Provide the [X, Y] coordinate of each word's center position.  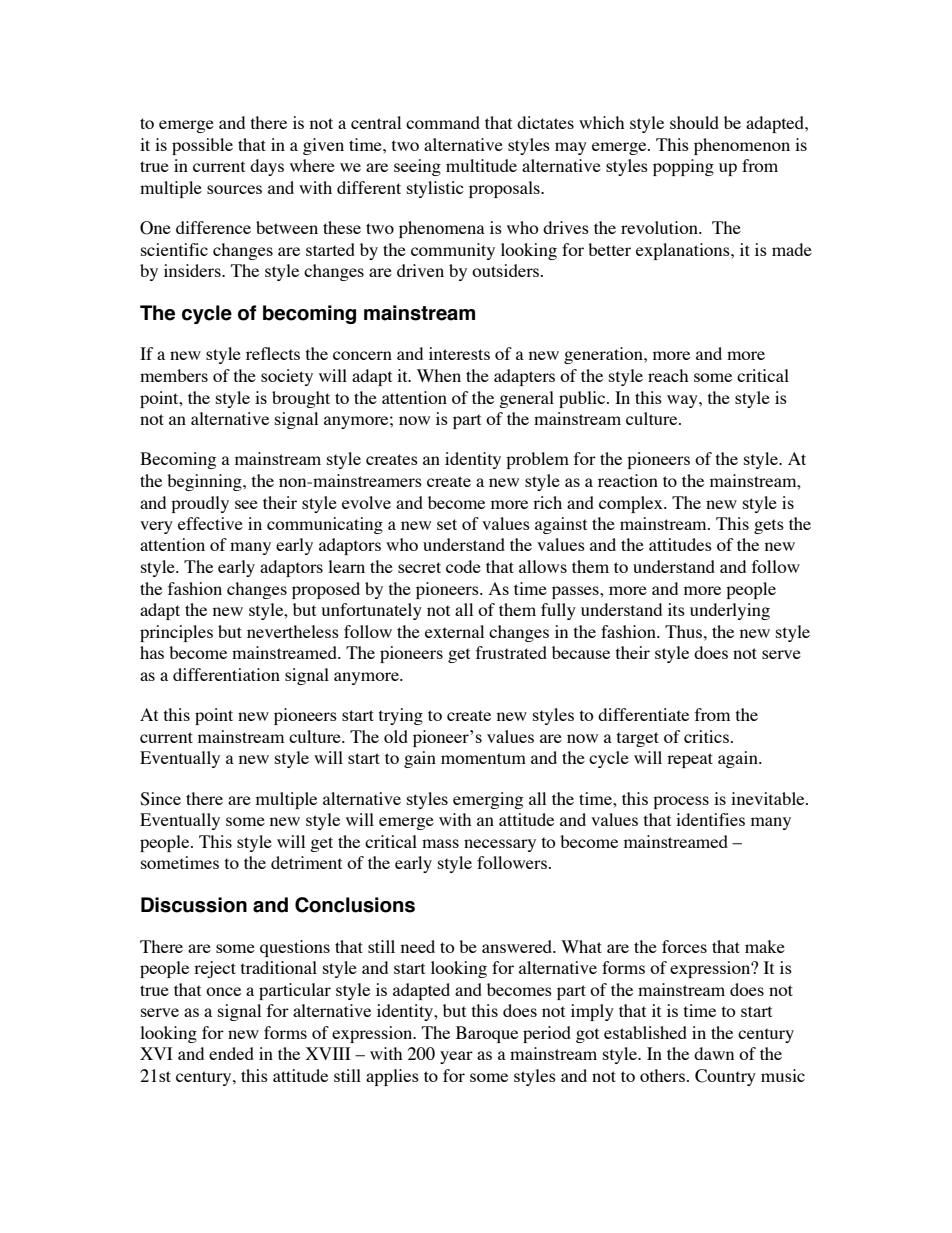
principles [176, 633]
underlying [730, 611]
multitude [481, 165]
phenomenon [742, 146]
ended [231, 1053]
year [456, 1057]
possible [202, 146]
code [463, 566]
